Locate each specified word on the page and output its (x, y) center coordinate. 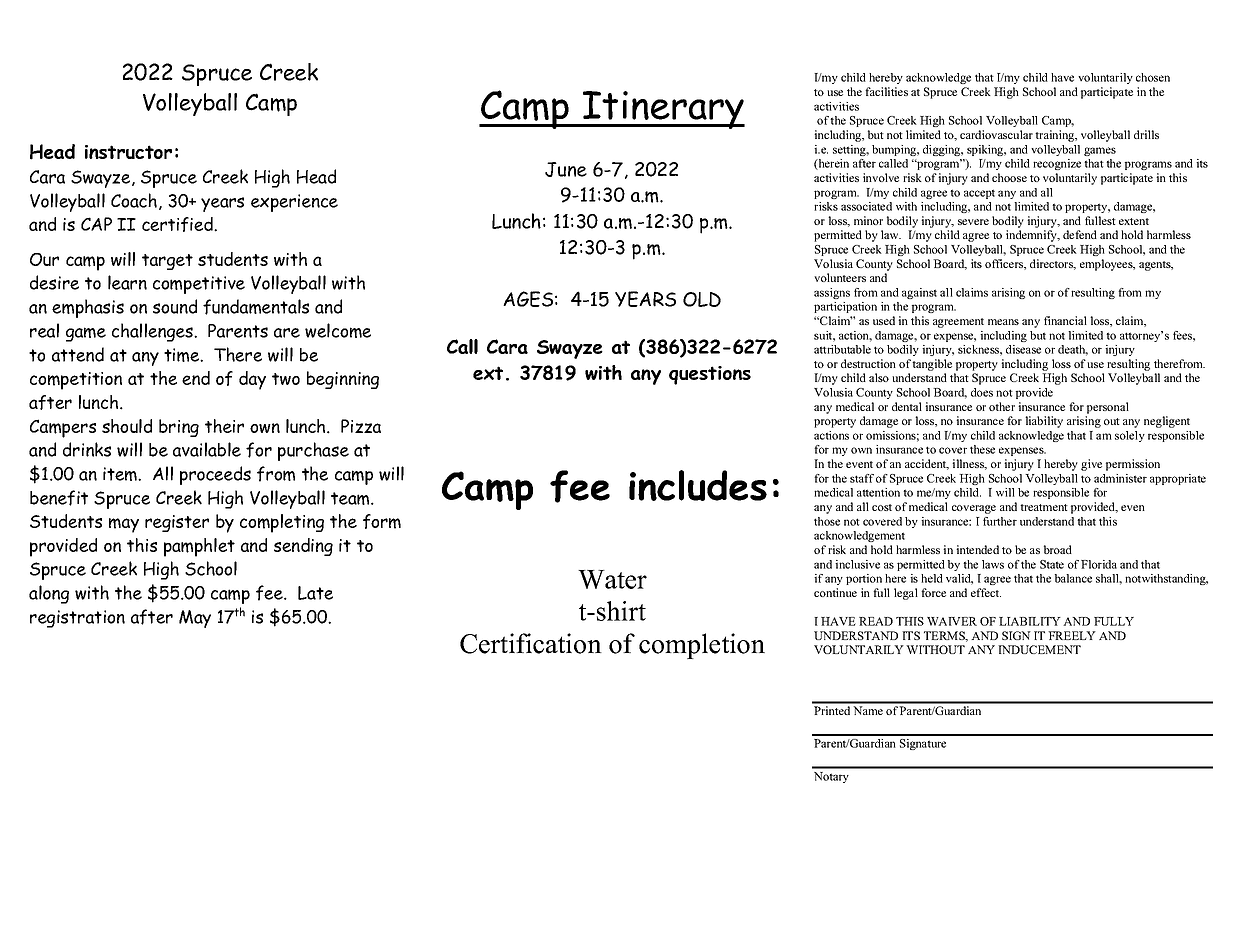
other (1002, 406)
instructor (128, 152)
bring (179, 428)
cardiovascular (996, 134)
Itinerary (663, 110)
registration (77, 619)
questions (710, 375)
